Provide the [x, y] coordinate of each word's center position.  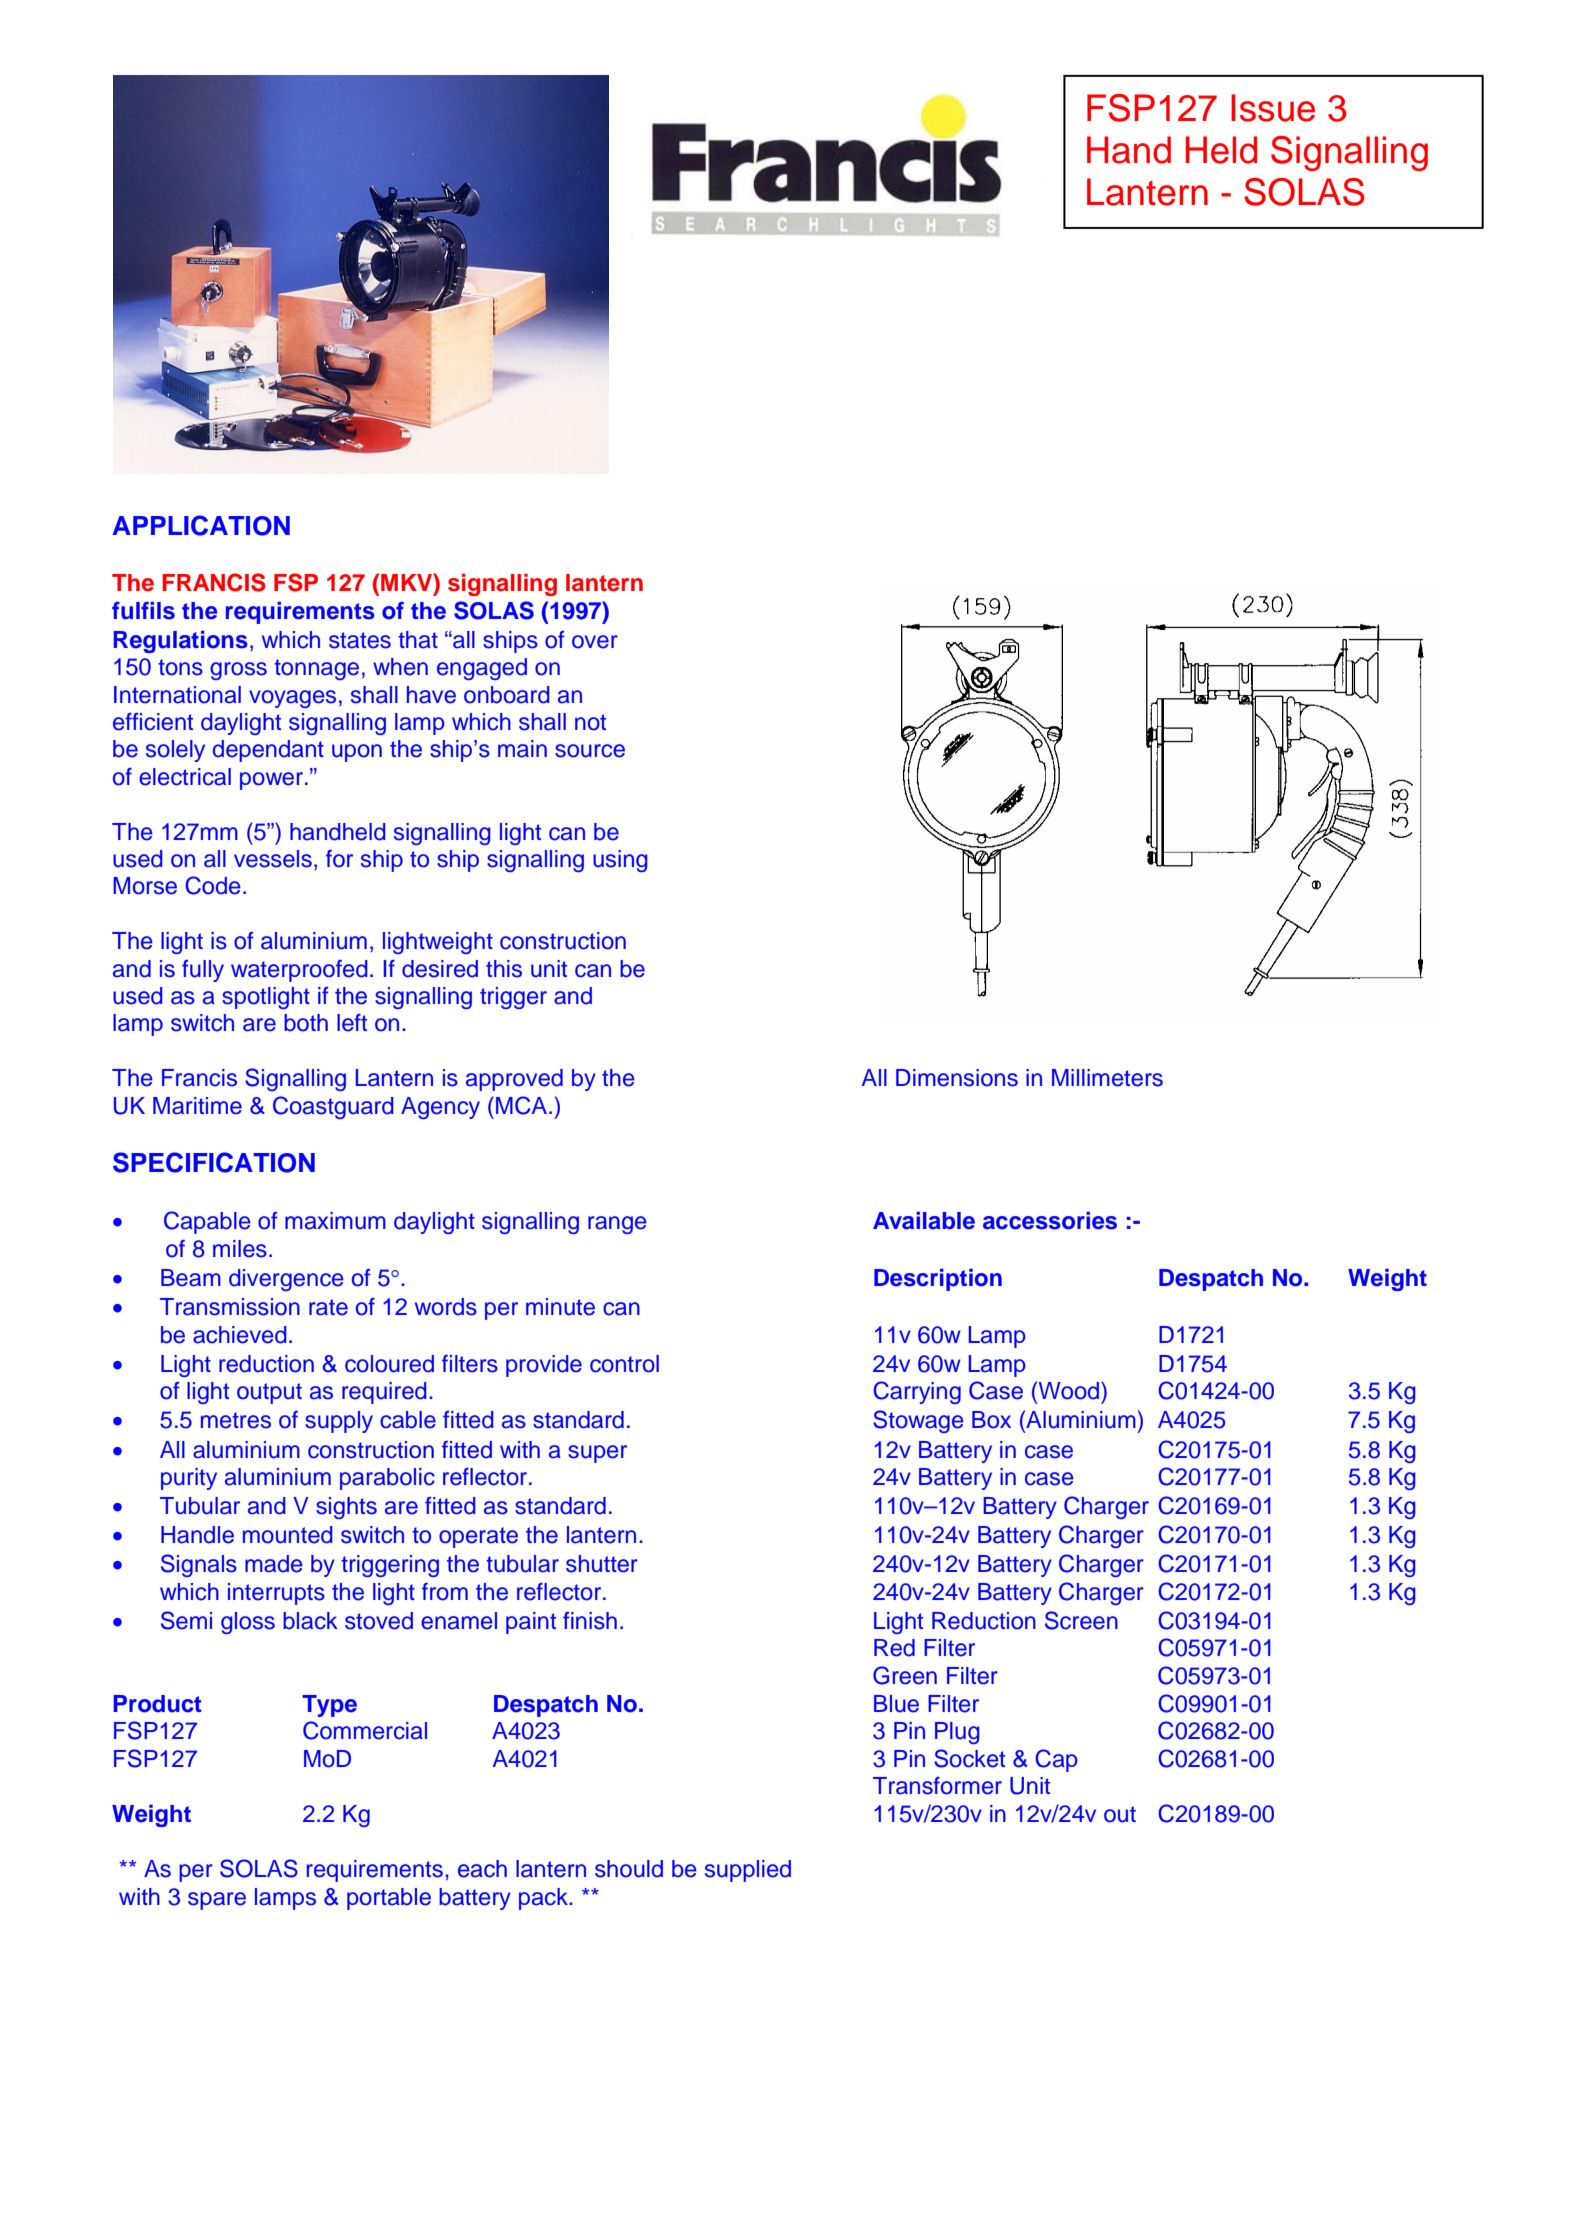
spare [217, 1901]
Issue [1273, 108]
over [595, 642]
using [620, 861]
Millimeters [1107, 1078]
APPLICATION [201, 525]
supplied [748, 1871]
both [306, 1023]
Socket [969, 1758]
